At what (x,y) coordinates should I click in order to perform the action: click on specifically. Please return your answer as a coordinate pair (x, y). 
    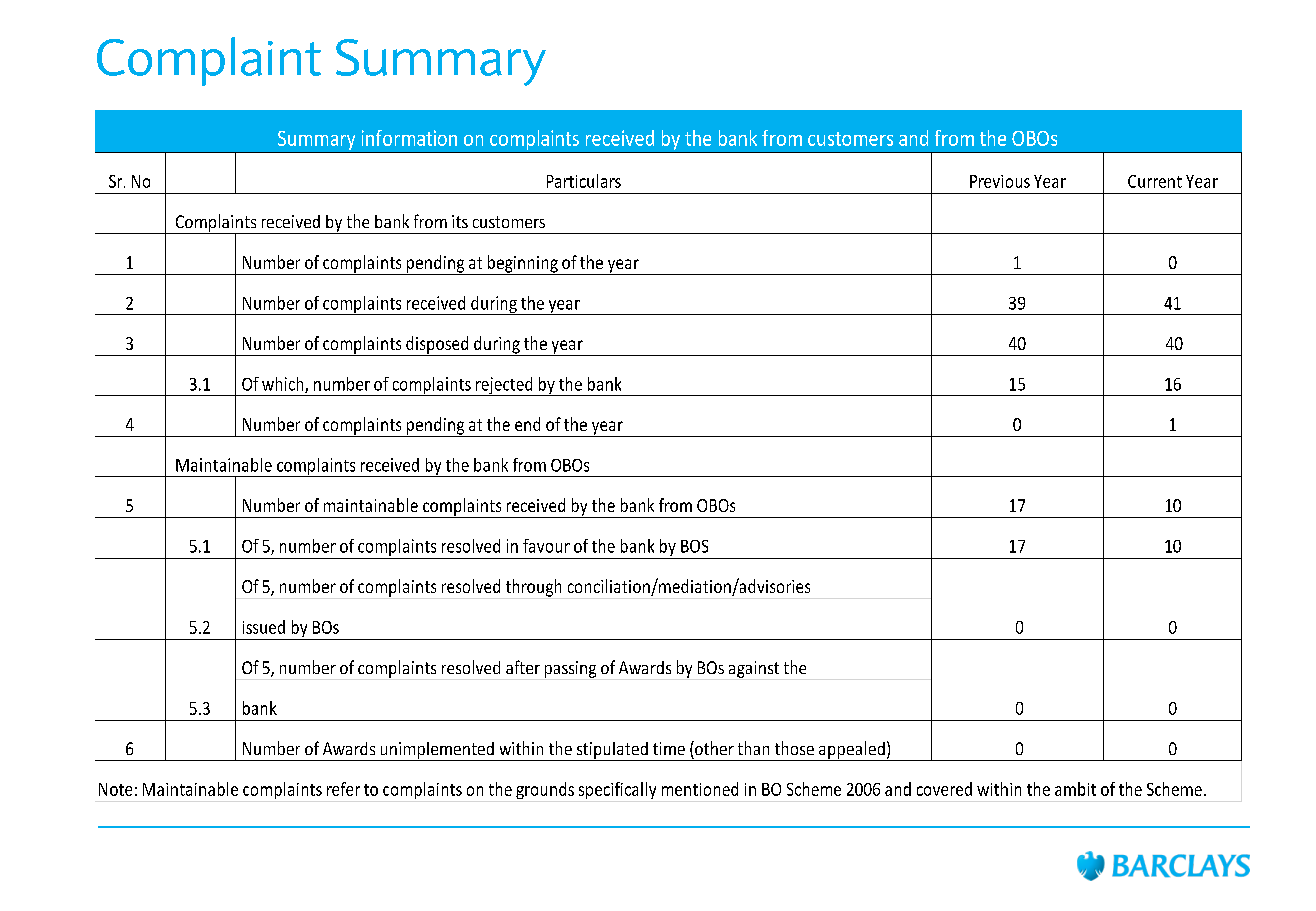
    Looking at the image, I should click on (617, 790).
